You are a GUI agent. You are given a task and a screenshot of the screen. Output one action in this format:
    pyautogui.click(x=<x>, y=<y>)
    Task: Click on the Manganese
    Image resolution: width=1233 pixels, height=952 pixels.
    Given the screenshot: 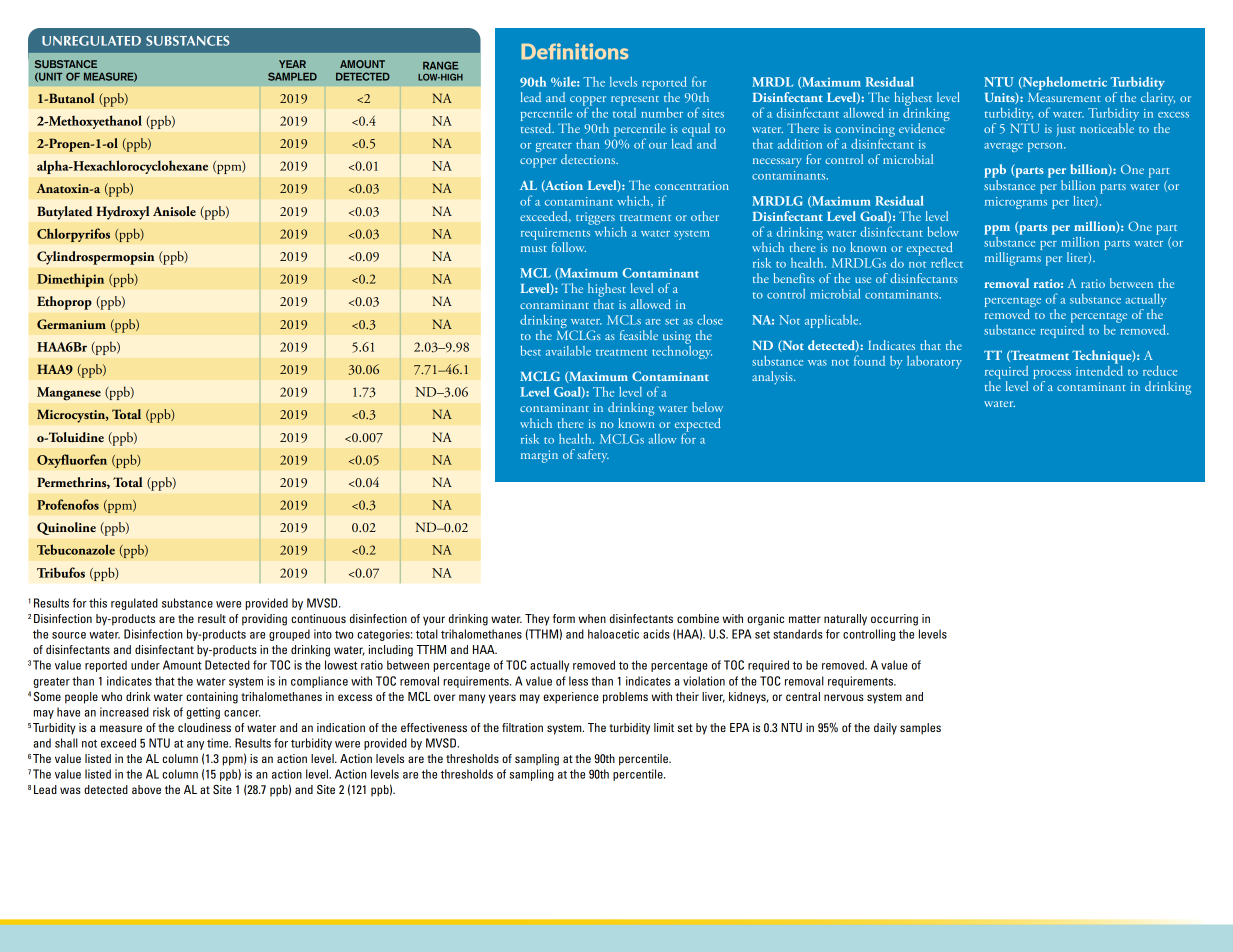 What is the action you would take?
    pyautogui.click(x=69, y=393)
